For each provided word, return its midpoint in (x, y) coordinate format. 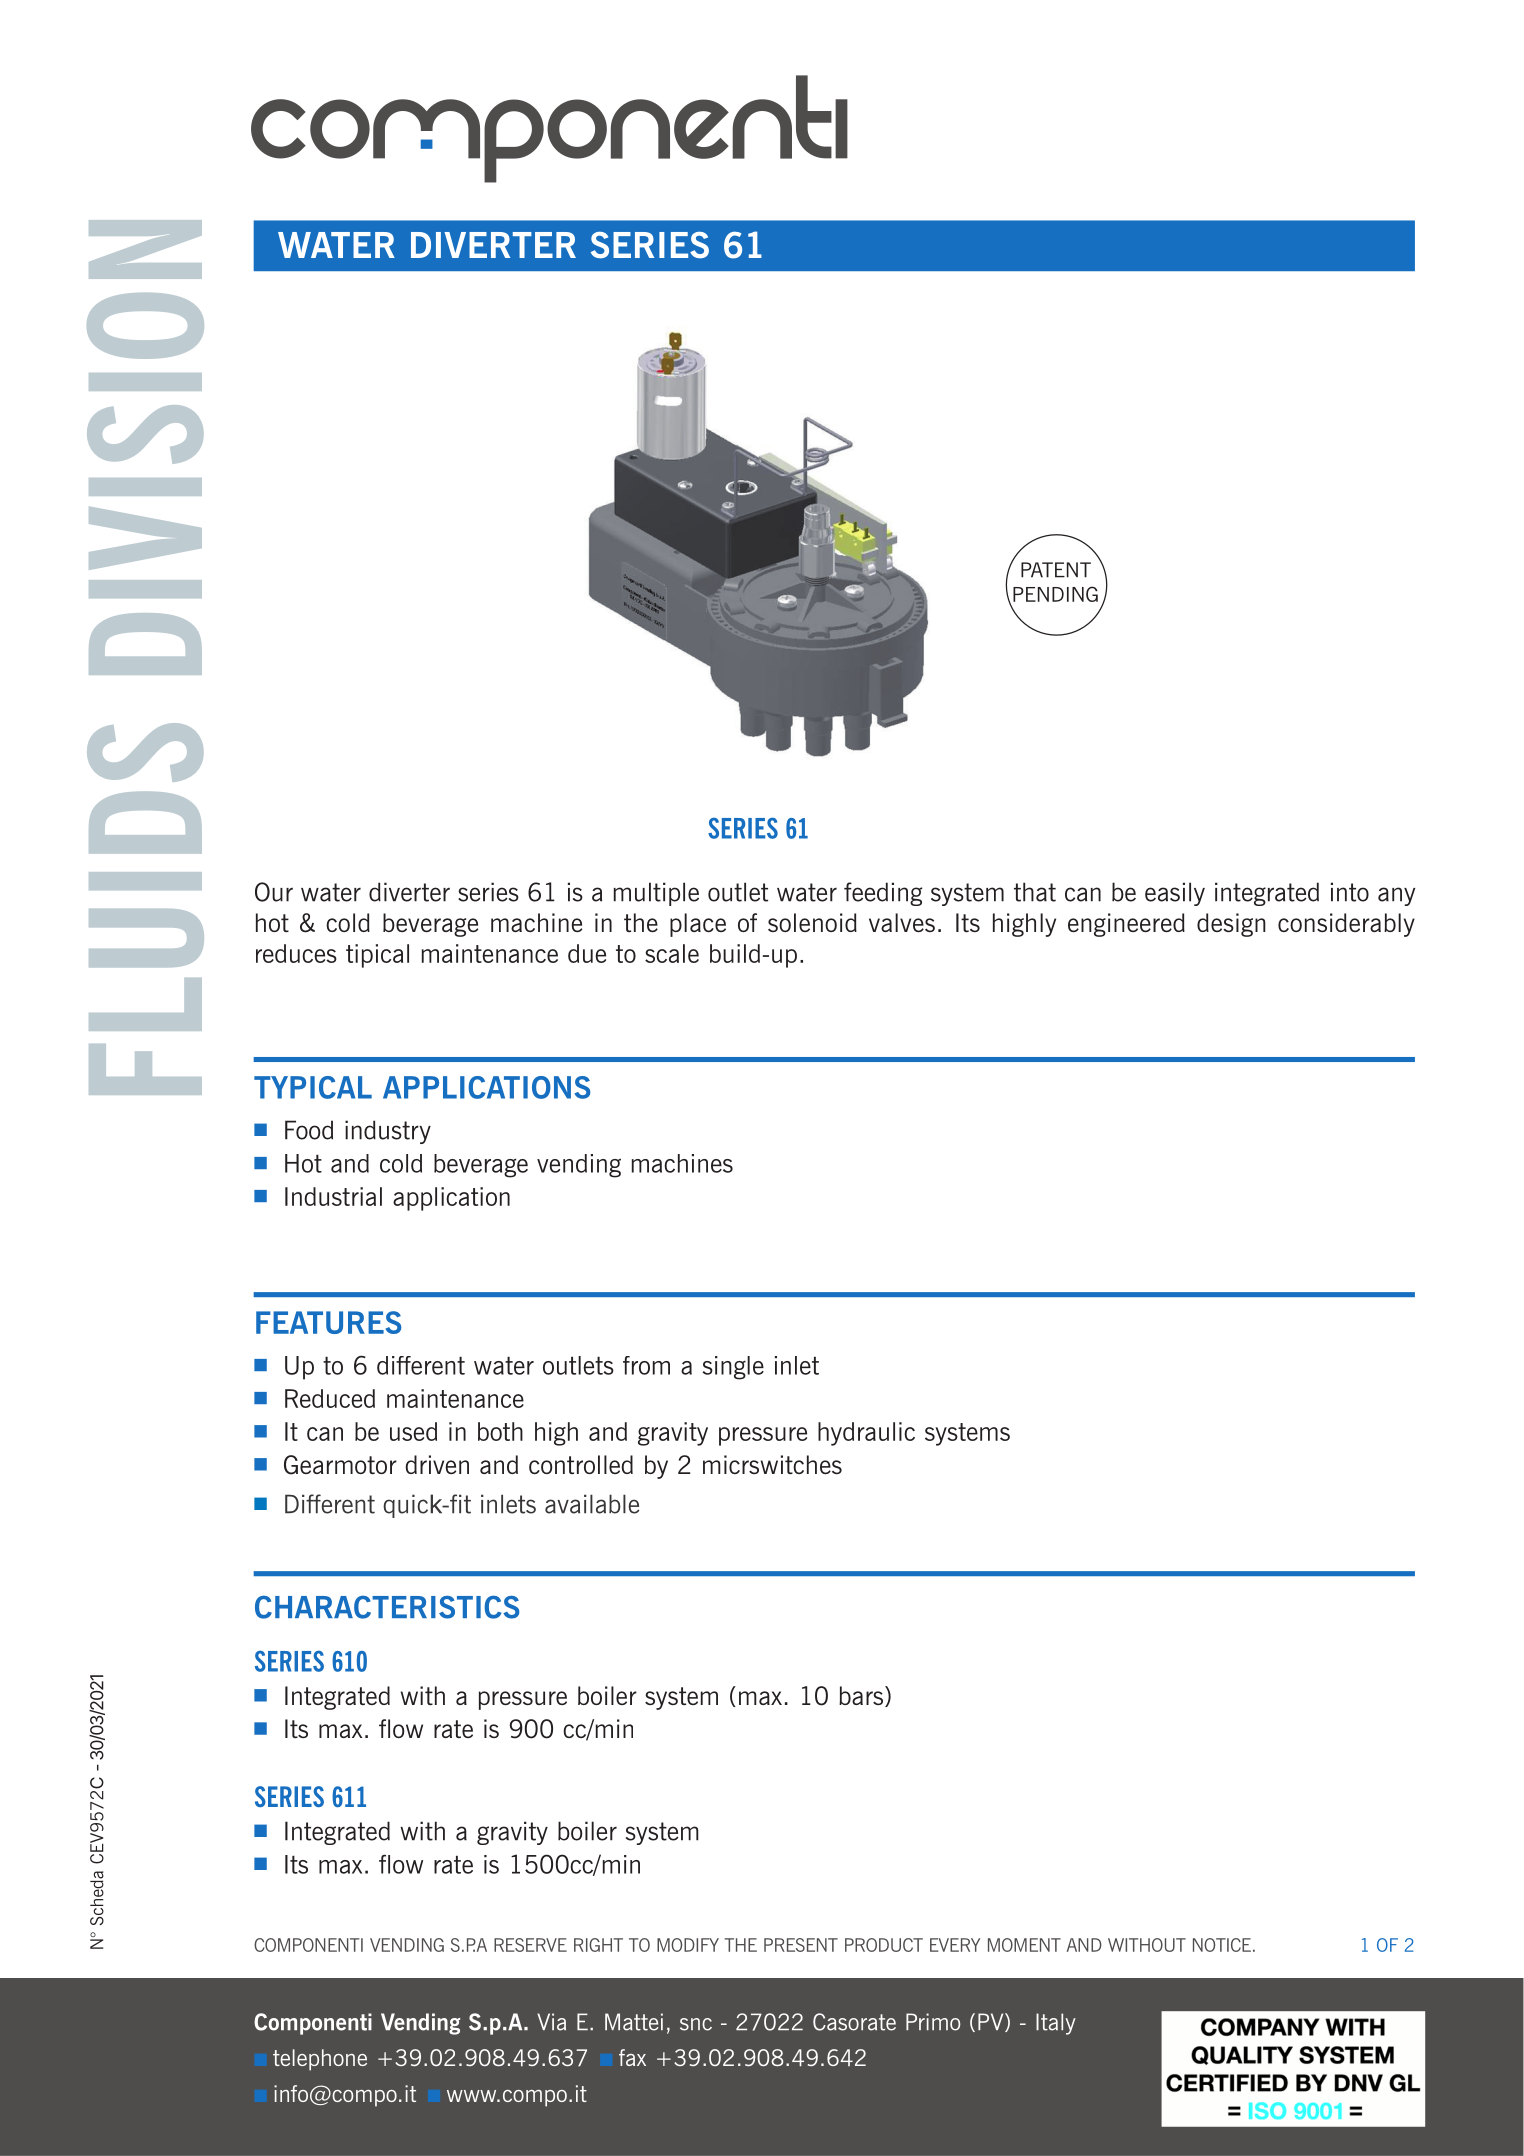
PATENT (1056, 570)
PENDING (1055, 594)
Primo (933, 2022)
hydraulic (866, 1434)
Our (274, 892)
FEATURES (328, 1322)
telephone (320, 2060)
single (733, 1368)
